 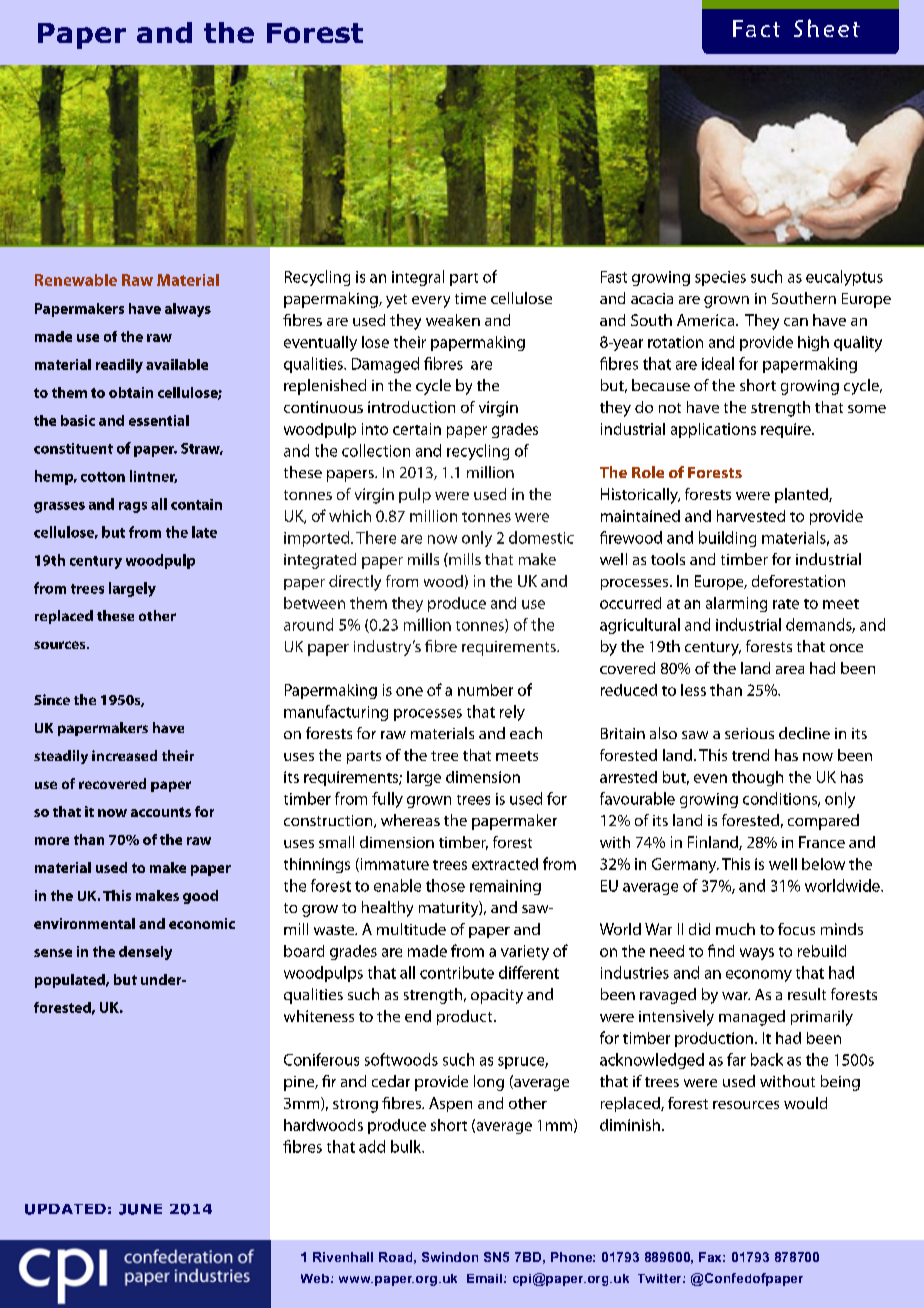 I want to click on time, so click(x=470, y=298).
